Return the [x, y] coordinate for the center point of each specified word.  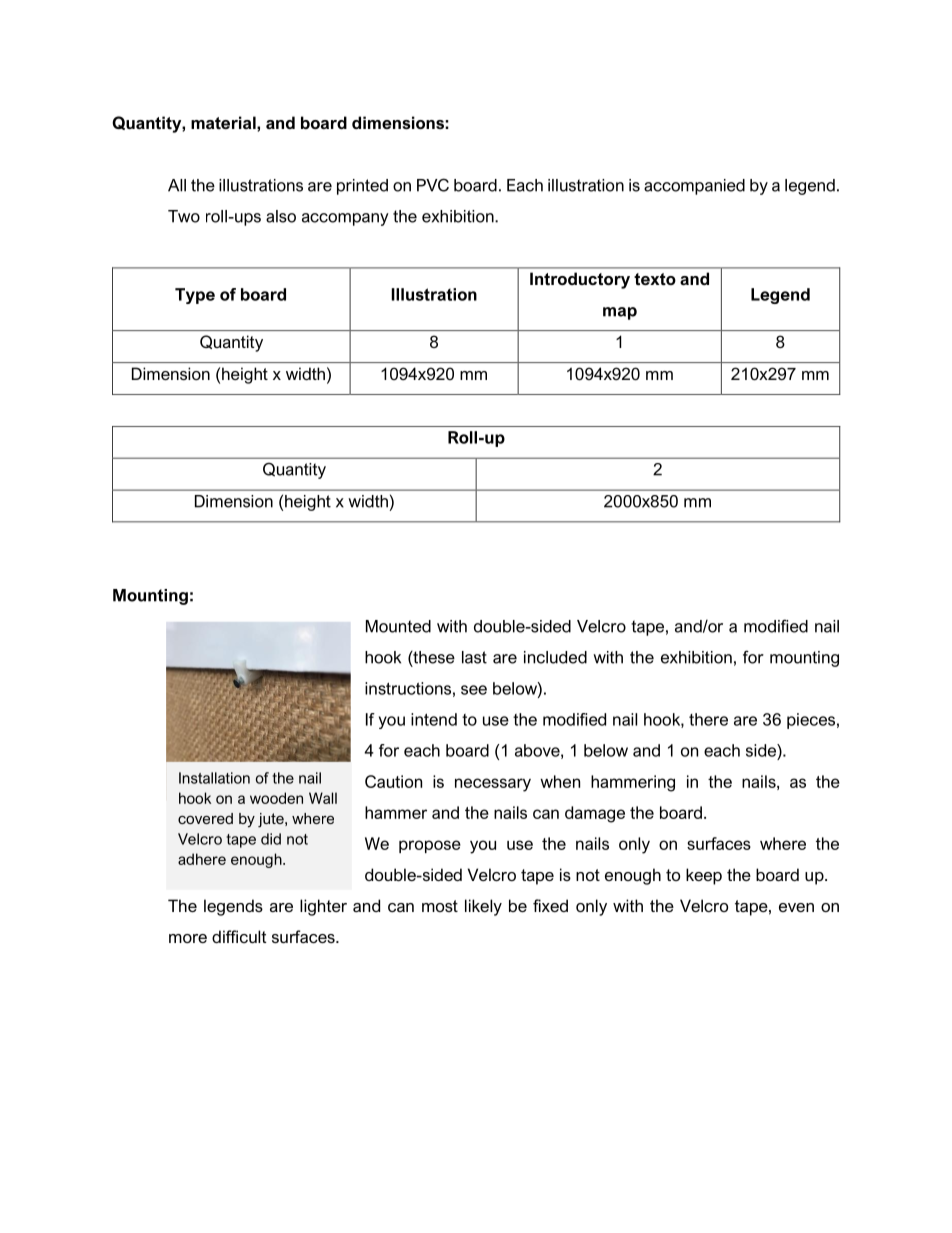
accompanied [694, 187]
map [620, 313]
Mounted [398, 626]
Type [195, 296]
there [708, 719]
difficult [239, 936]
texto [655, 279]
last [474, 657]
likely [483, 907]
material [224, 122]
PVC [433, 185]
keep [704, 876]
